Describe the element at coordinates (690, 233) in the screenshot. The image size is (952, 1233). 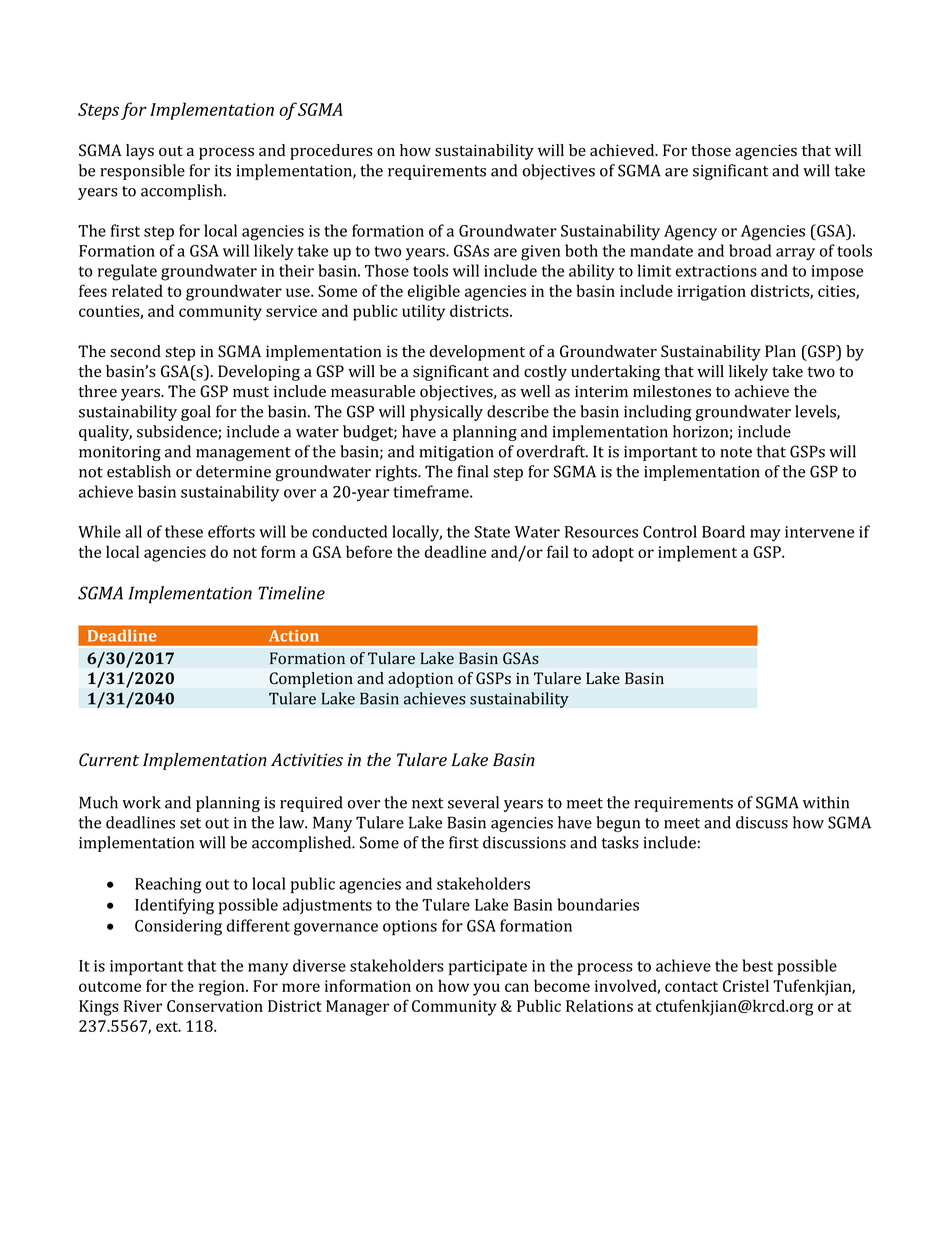
I see `Agency` at that location.
